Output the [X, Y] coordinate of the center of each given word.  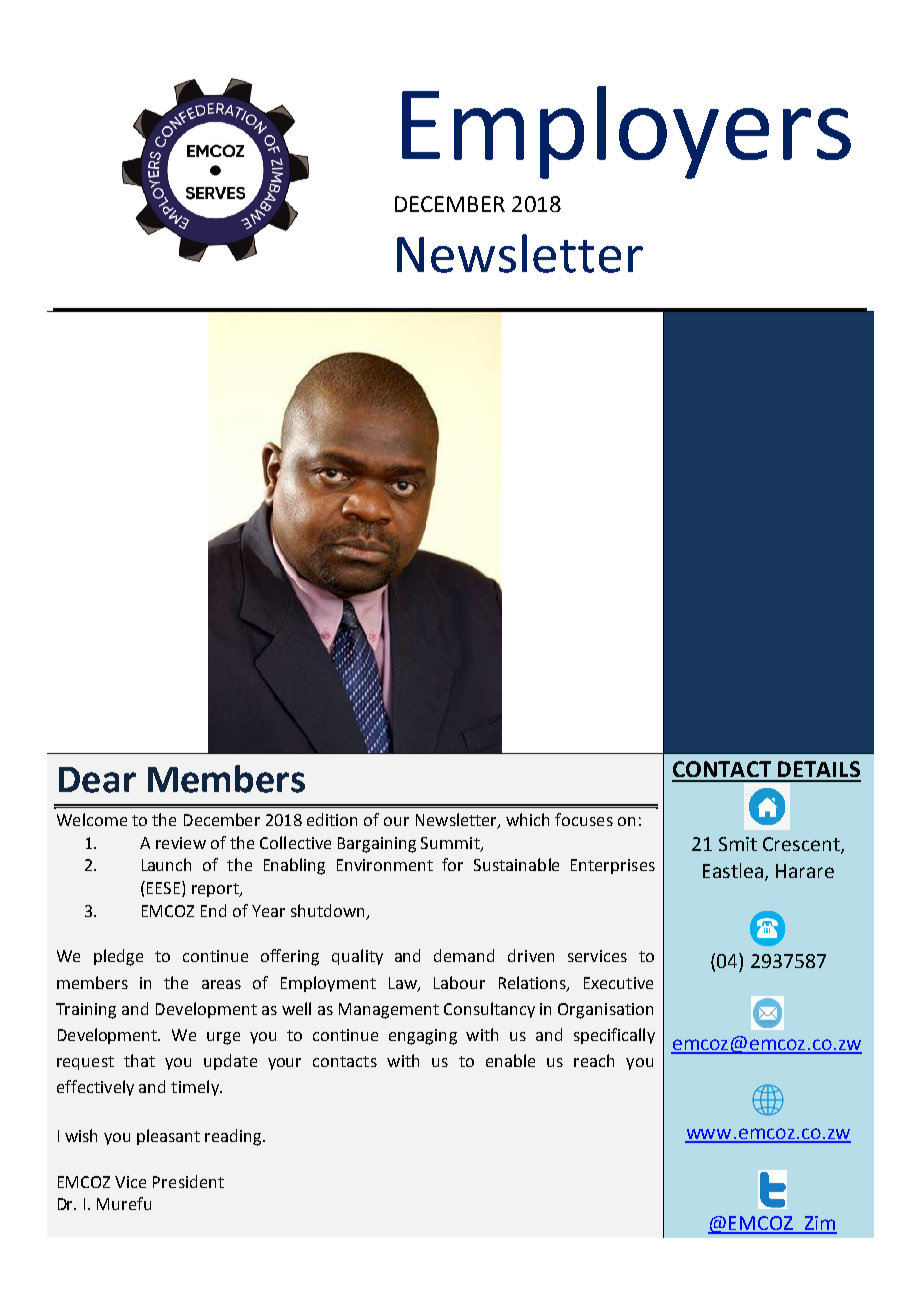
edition [332, 819]
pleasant [168, 1137]
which [527, 819]
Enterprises [613, 866]
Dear [97, 780]
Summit [451, 844]
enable [510, 1060]
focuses [584, 819]
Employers [626, 132]
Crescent [802, 845]
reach [594, 1060]
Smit [738, 844]
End [213, 910]
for [452, 864]
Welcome [92, 819]
